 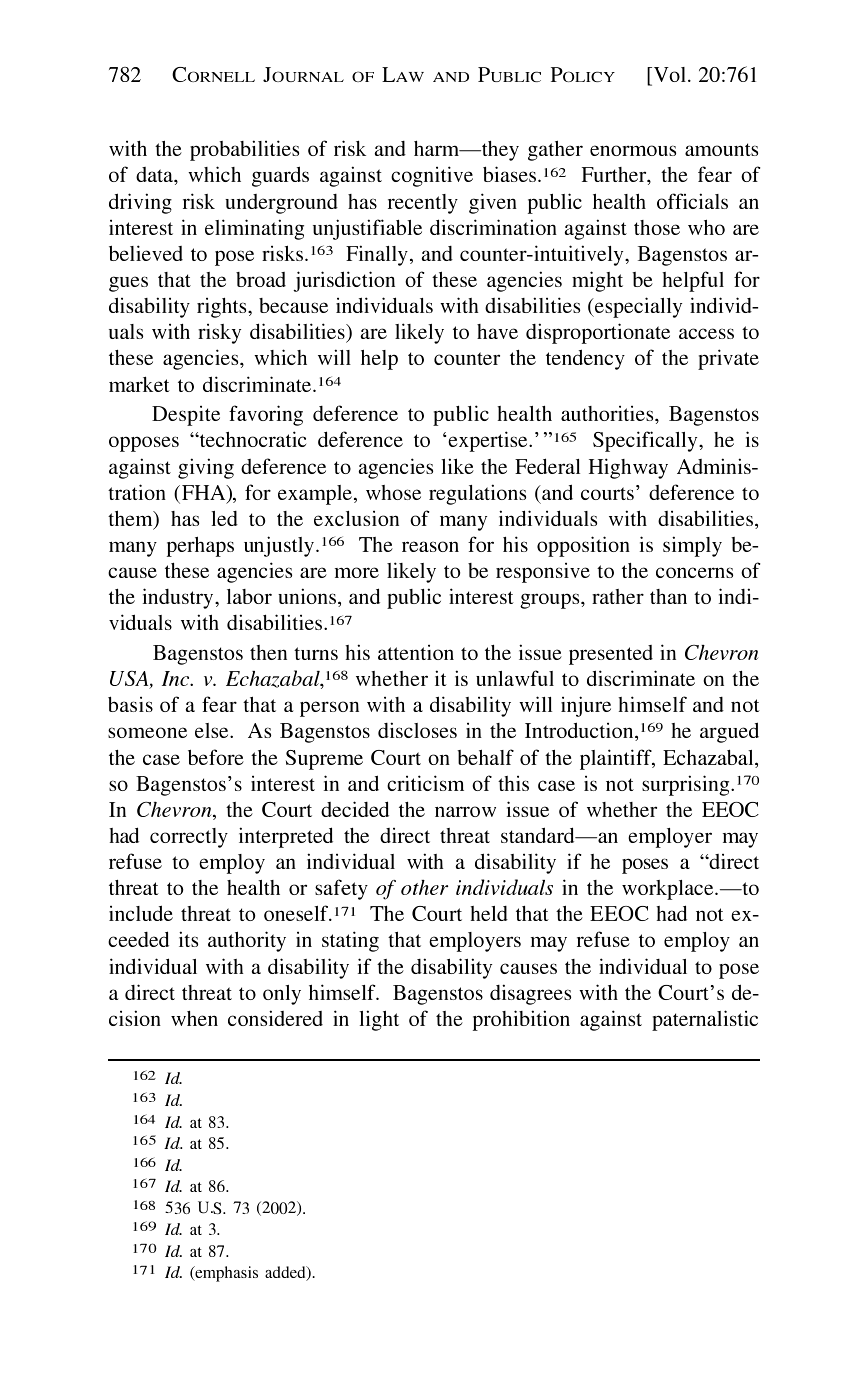 What do you see at coordinates (225, 1274) in the screenshot?
I see `emphasis` at bounding box center [225, 1274].
